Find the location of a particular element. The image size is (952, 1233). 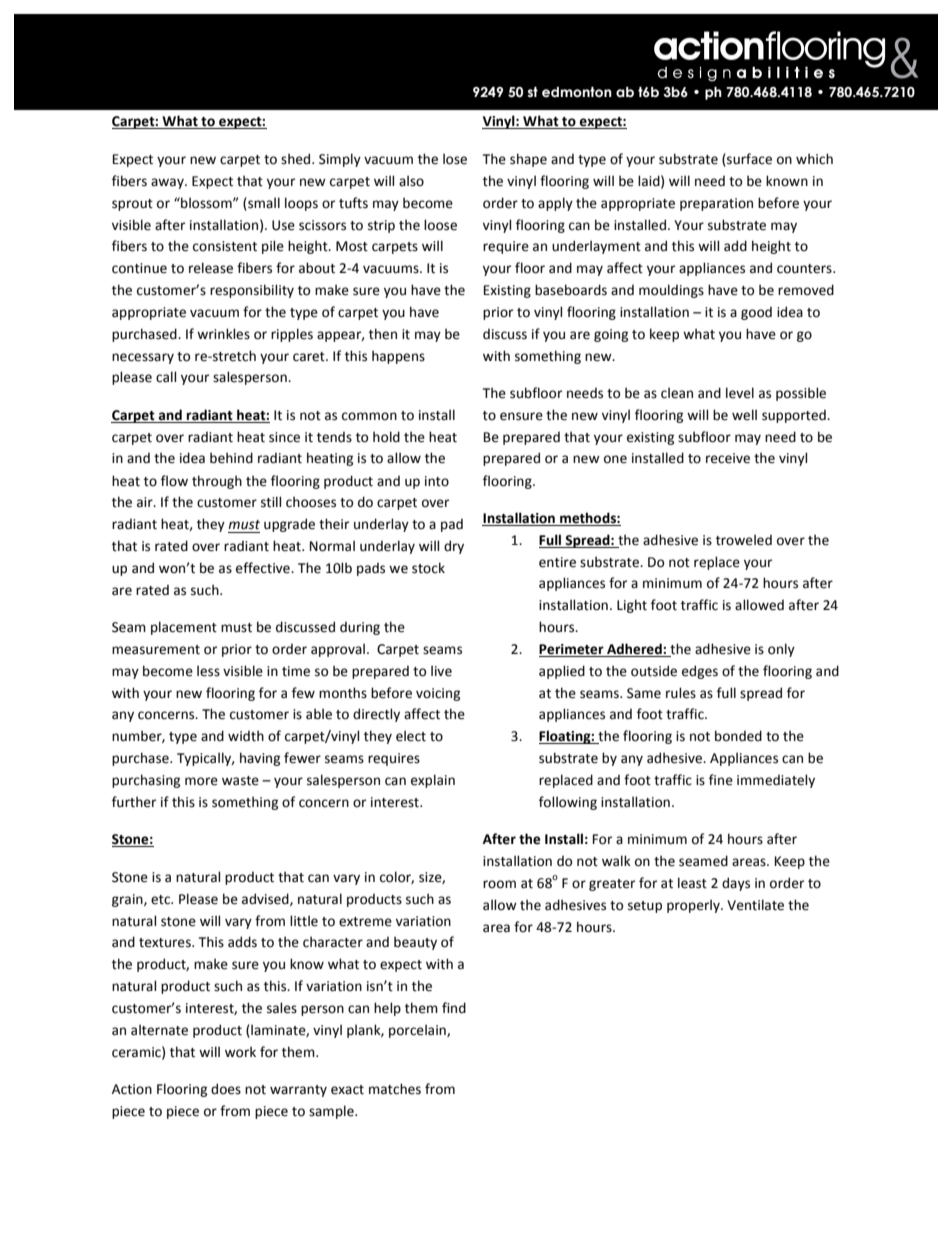

level is located at coordinates (740, 393).
